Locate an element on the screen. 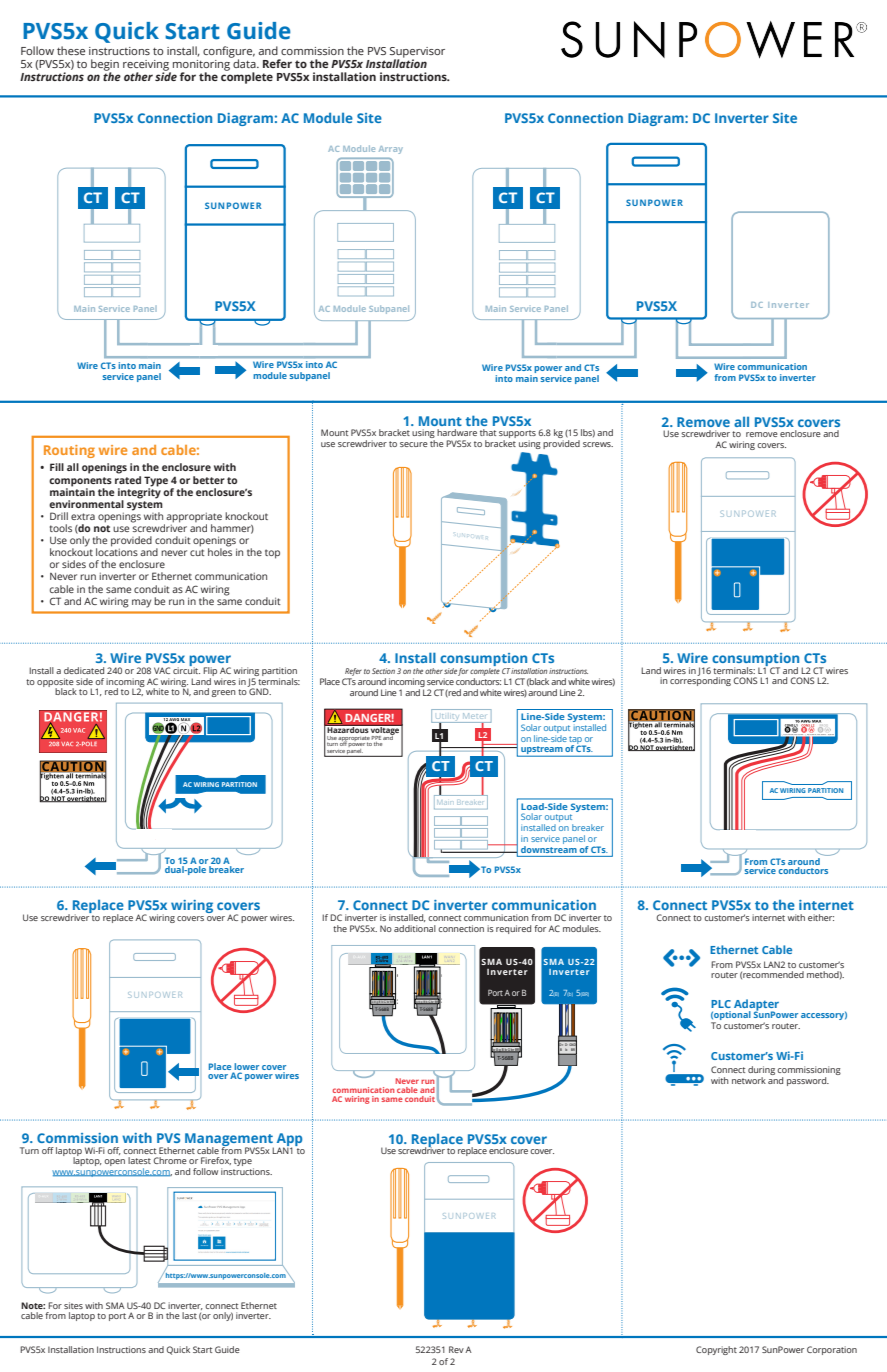 Image resolution: width=887 pixels, height=1372 pixels. receiving is located at coordinates (147, 66).
